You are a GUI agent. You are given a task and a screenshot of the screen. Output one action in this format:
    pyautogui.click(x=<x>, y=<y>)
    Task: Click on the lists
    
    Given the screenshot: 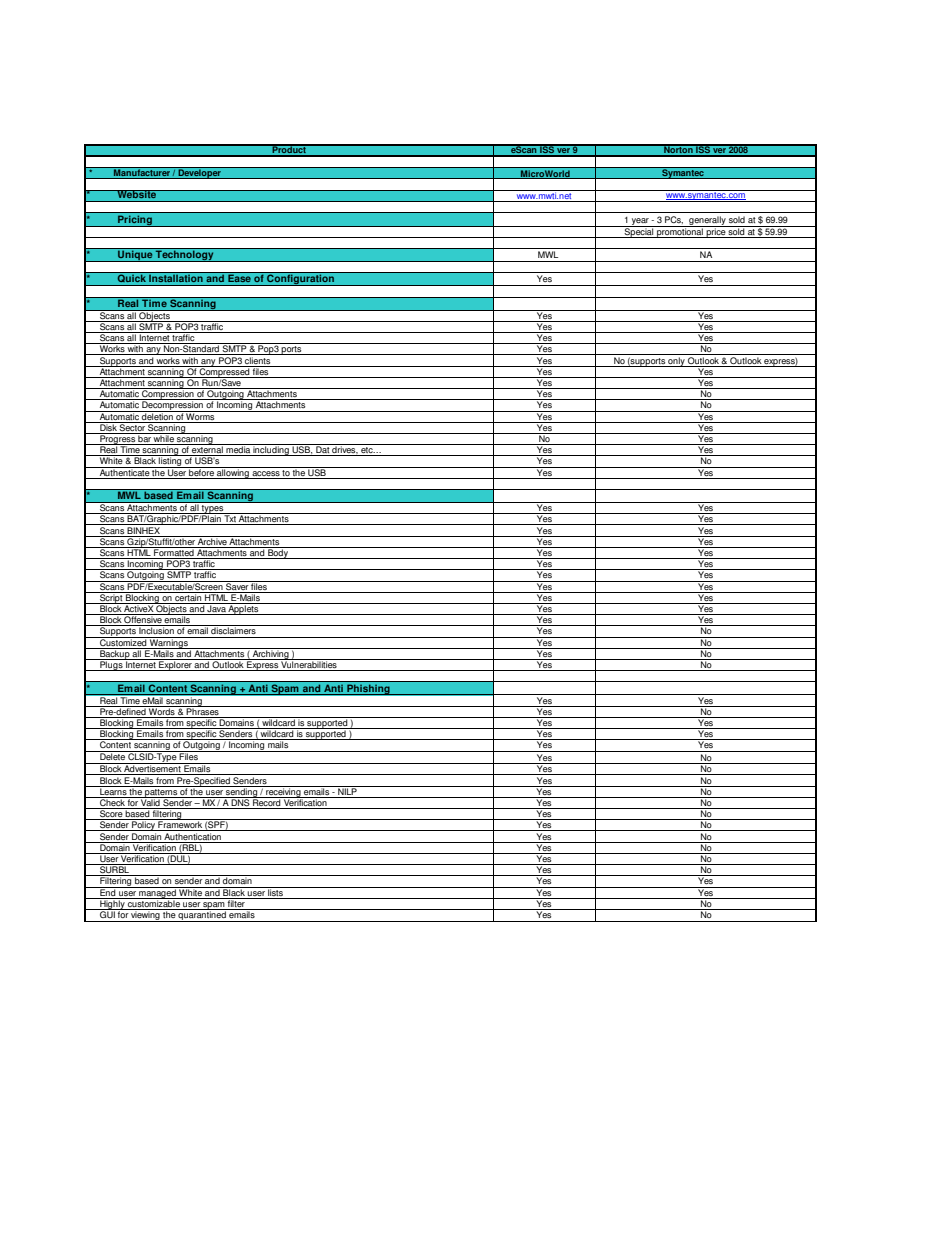 What is the action you would take?
    pyautogui.click(x=275, y=891)
